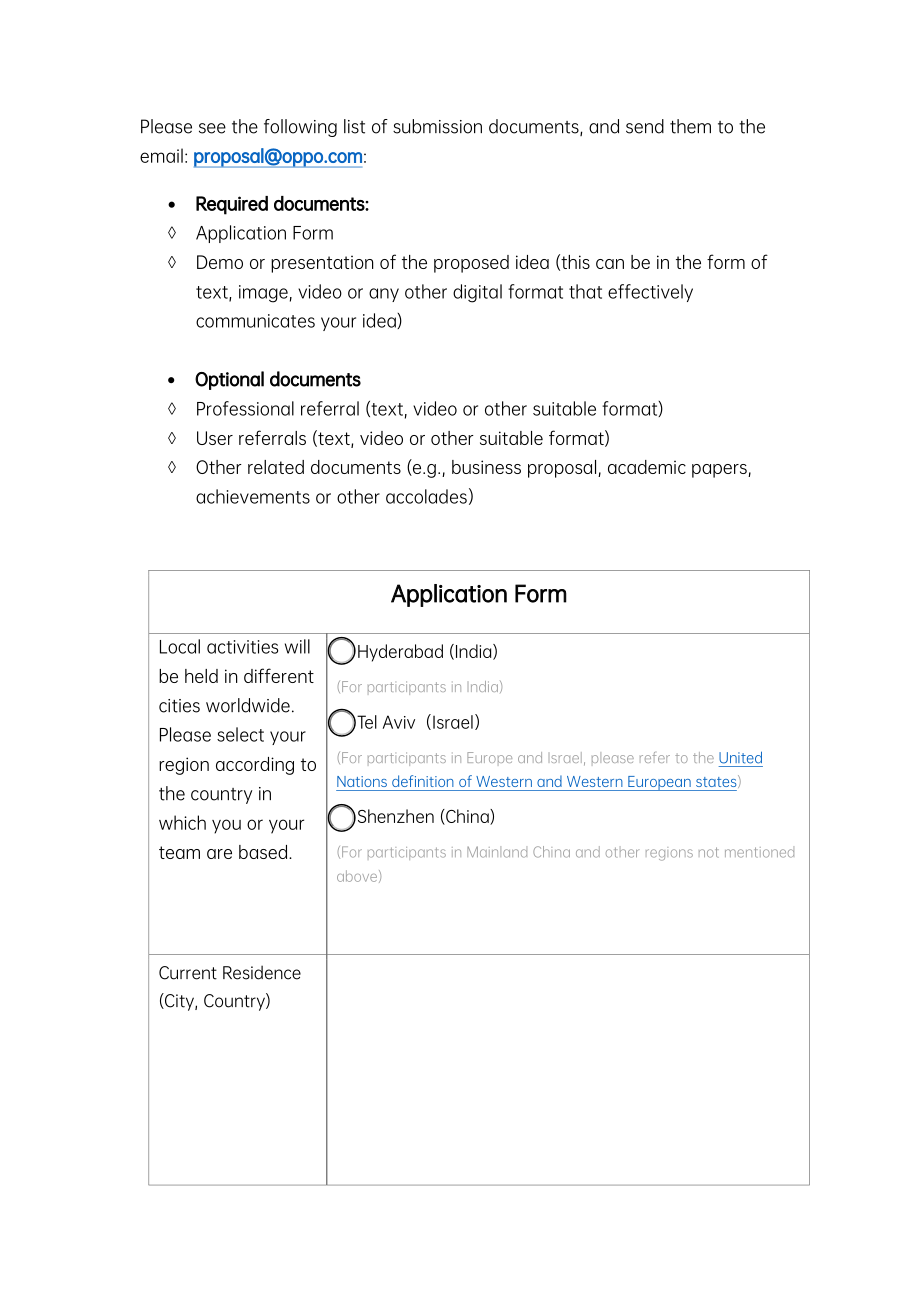 The height and width of the screenshot is (1308, 924). I want to click on Optional, so click(229, 380).
